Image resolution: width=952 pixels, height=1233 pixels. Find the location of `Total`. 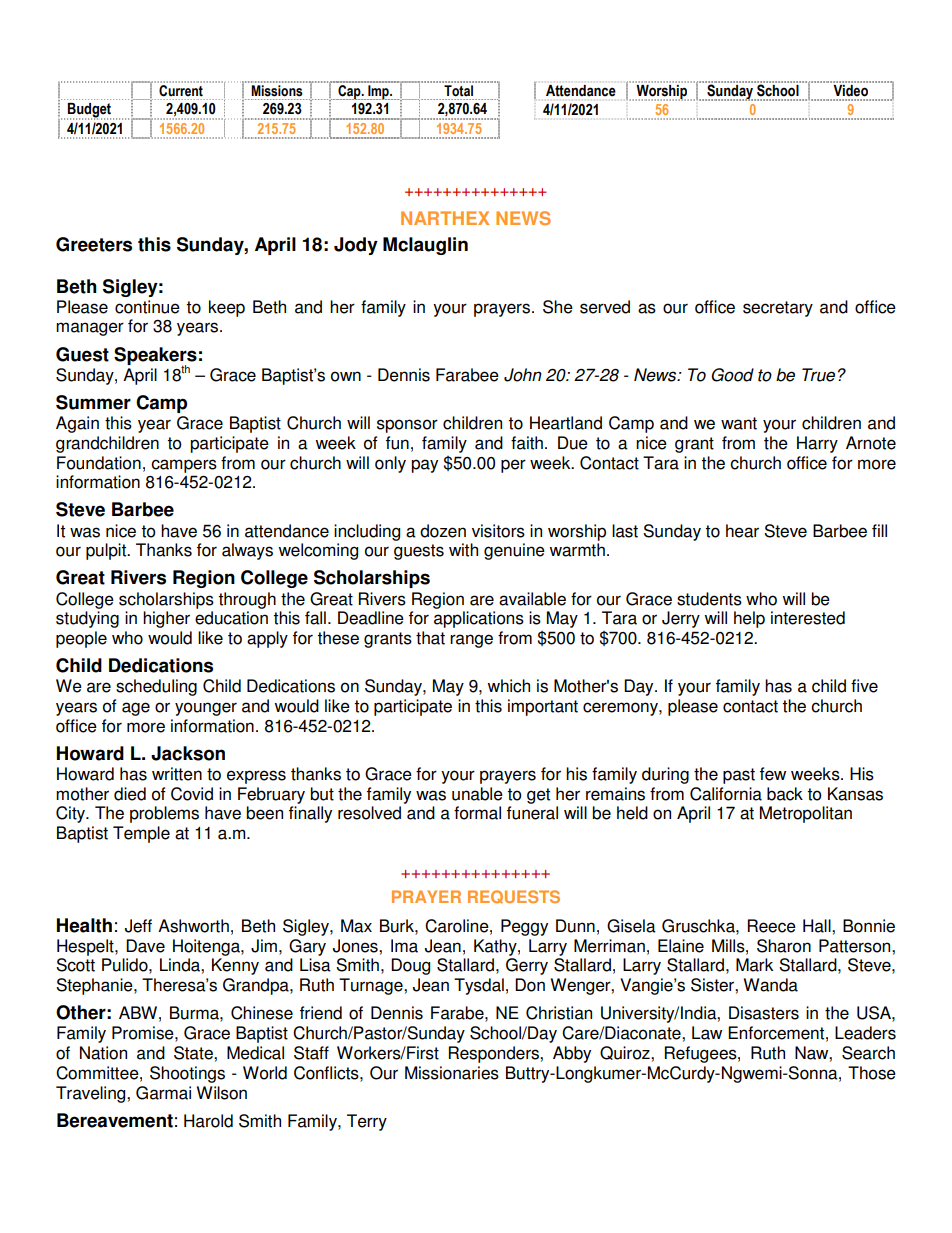

Total is located at coordinates (458, 90).
